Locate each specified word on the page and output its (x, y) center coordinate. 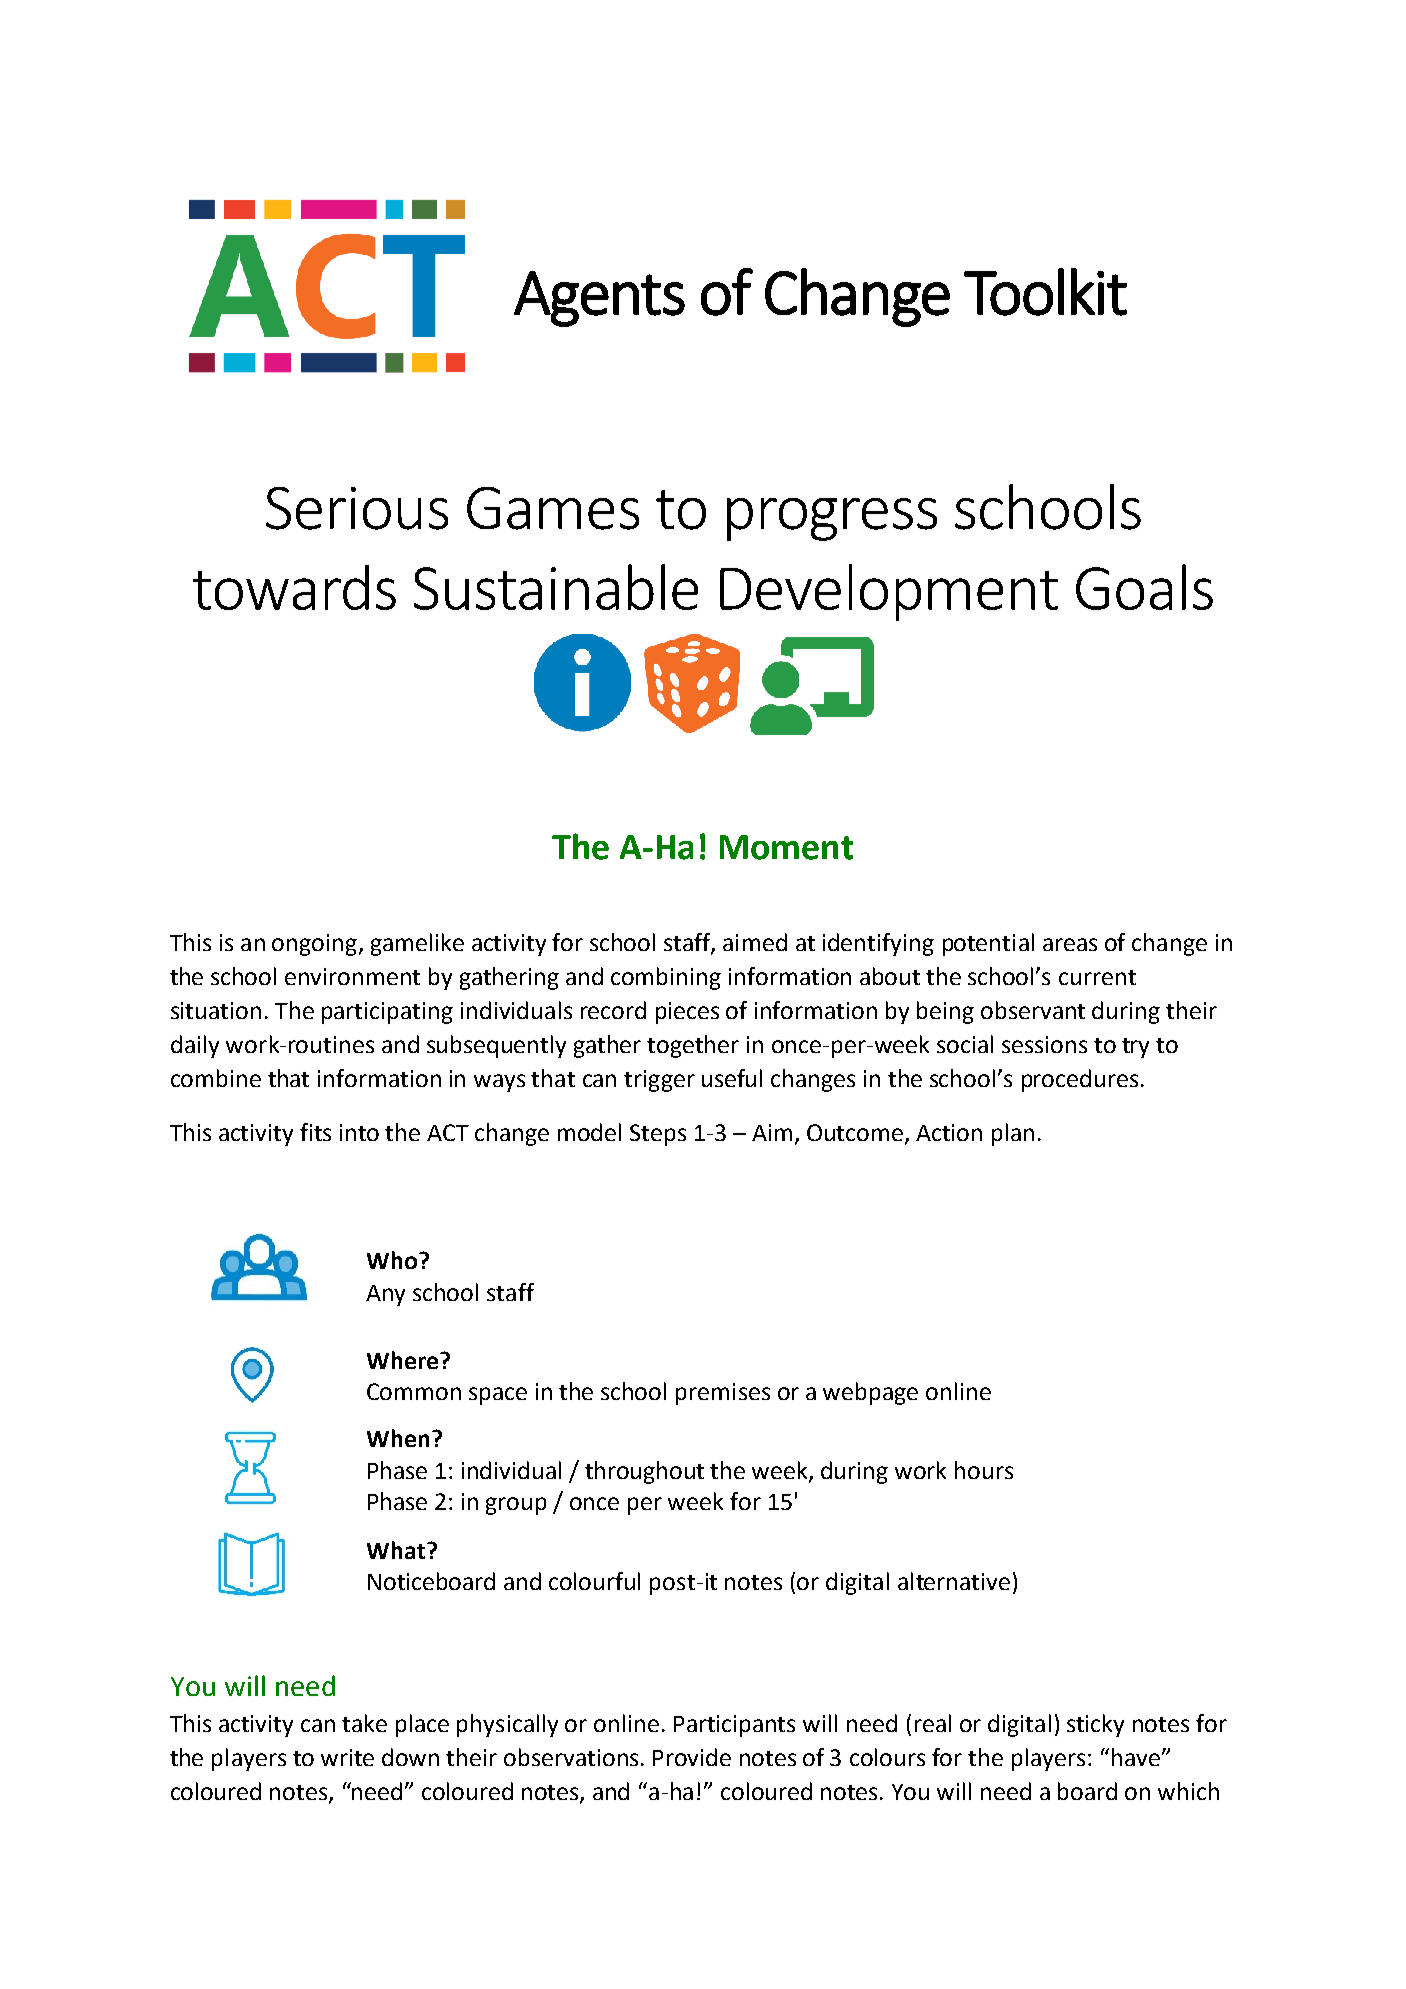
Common (414, 1391)
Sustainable (556, 587)
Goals (1144, 587)
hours (984, 1470)
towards (294, 587)
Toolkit (1045, 292)
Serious (357, 508)
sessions (1044, 1044)
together (693, 1046)
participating (387, 1013)
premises (723, 1394)
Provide (692, 1757)
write (347, 1757)
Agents (599, 299)
